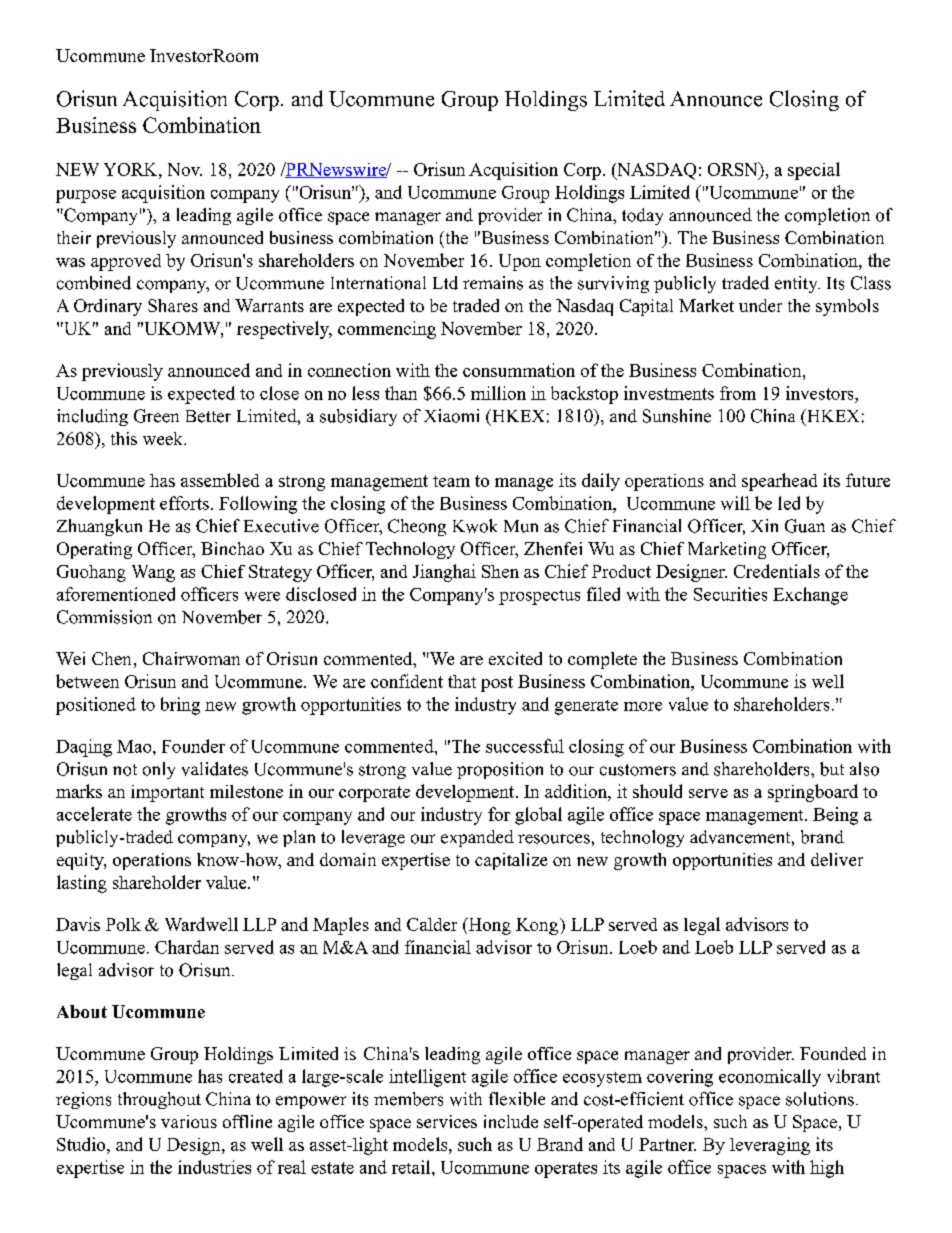 This image has width=952, height=1233. I want to click on Xin, so click(764, 525).
